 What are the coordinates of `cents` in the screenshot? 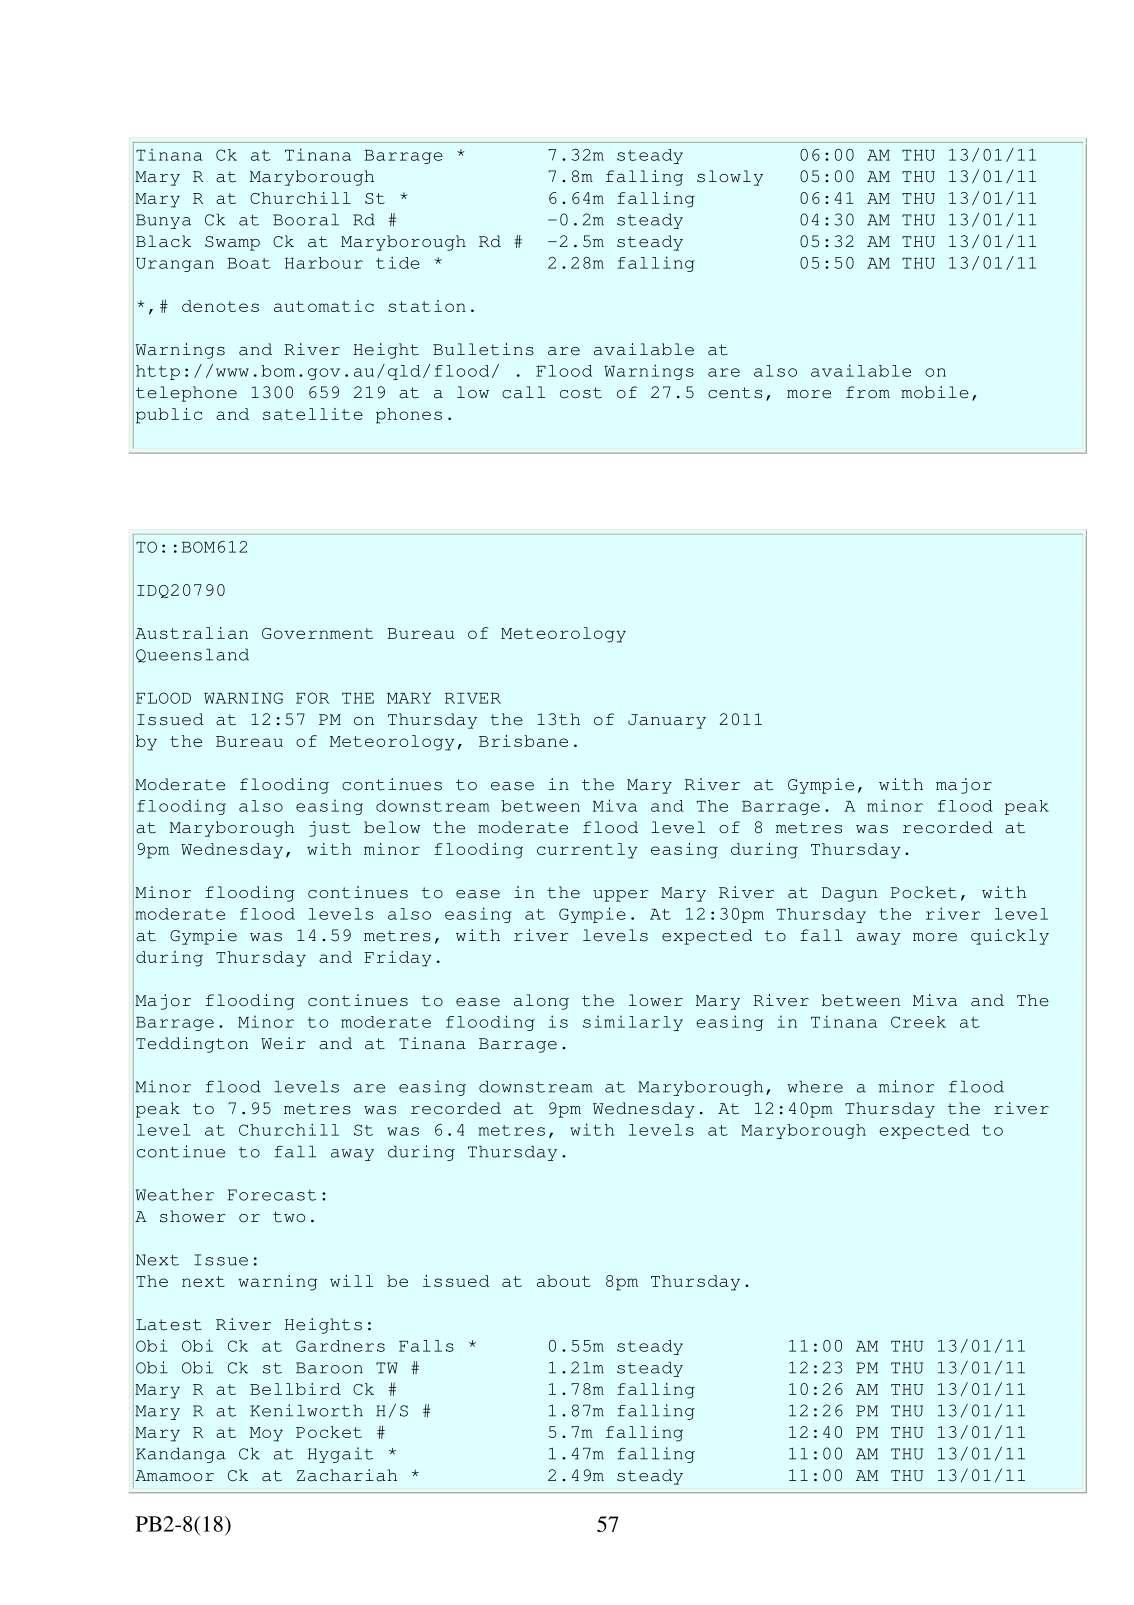 It's located at (735, 393).
